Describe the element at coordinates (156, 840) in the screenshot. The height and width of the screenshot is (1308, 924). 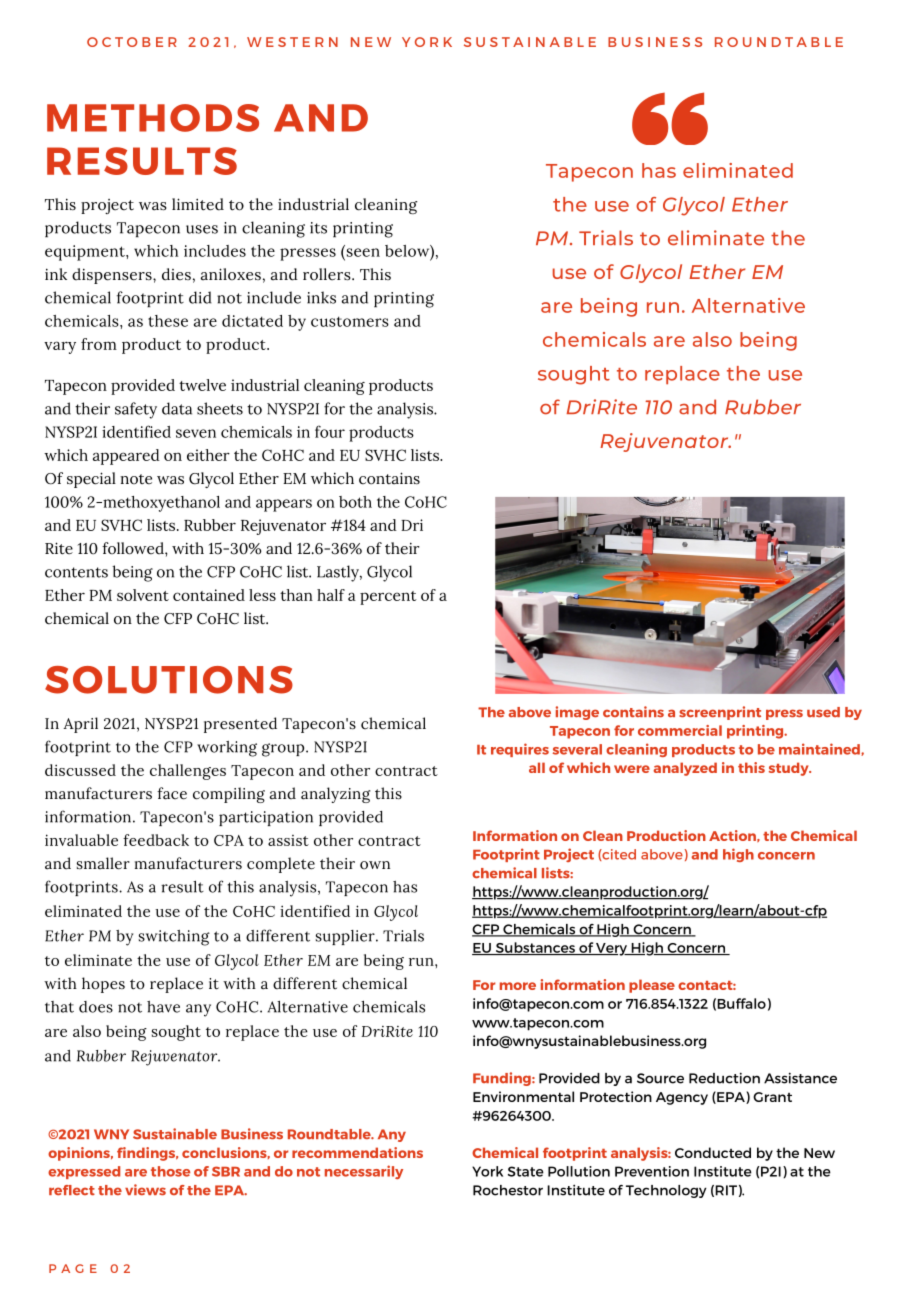
I see `feedback` at that location.
